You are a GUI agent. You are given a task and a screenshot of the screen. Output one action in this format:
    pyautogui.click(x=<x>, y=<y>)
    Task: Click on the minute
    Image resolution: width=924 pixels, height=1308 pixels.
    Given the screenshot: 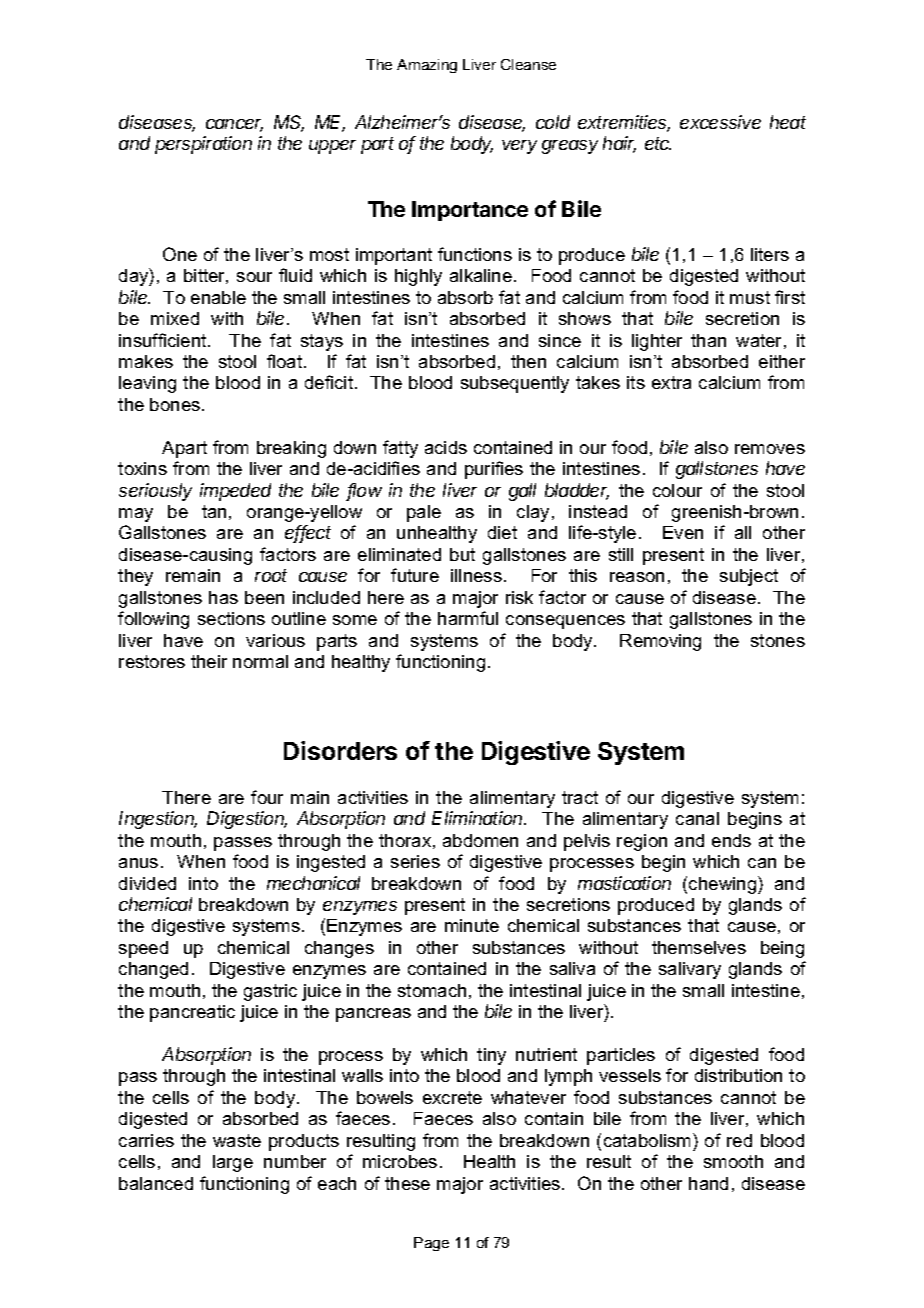 What is the action you would take?
    pyautogui.click(x=472, y=925)
